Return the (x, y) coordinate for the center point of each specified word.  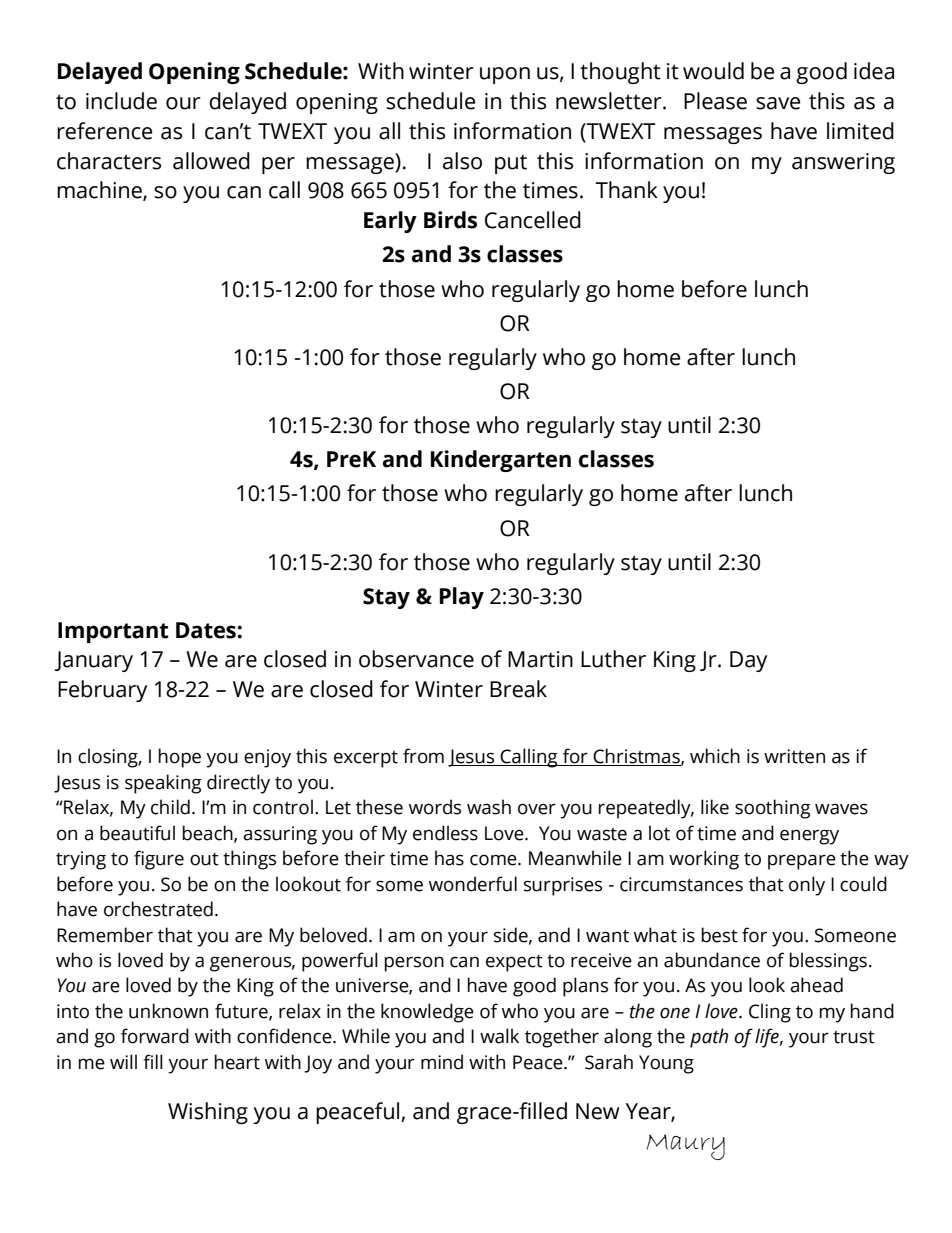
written (794, 756)
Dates (206, 630)
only (807, 886)
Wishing (208, 1113)
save (778, 103)
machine (100, 191)
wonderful (473, 884)
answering (843, 163)
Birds (450, 220)
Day (748, 661)
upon (505, 75)
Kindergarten (501, 461)
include (121, 101)
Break (518, 689)
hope (180, 758)
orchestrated (158, 909)
